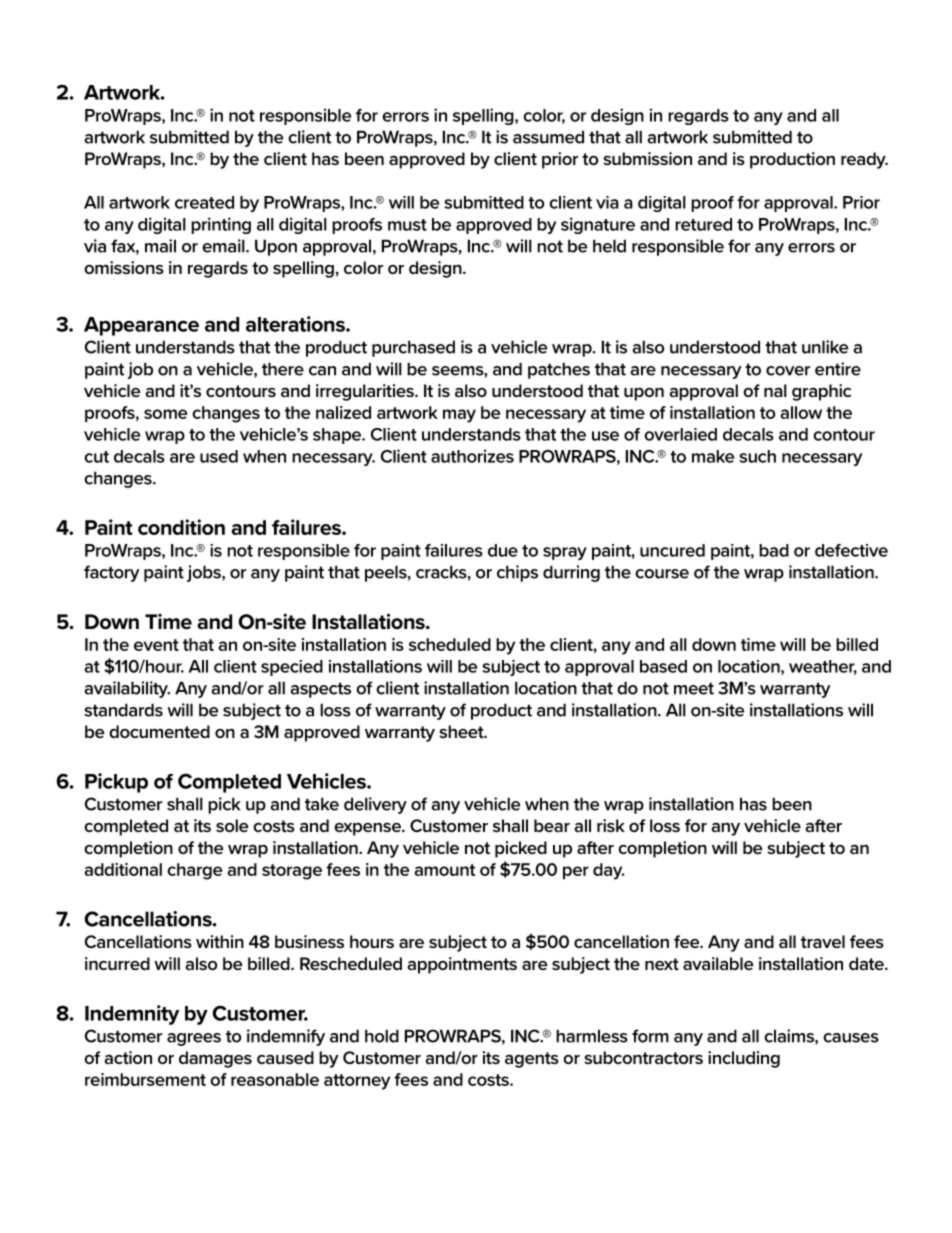 This document has height=1233, width=952. I want to click on ready, so click(864, 160).
